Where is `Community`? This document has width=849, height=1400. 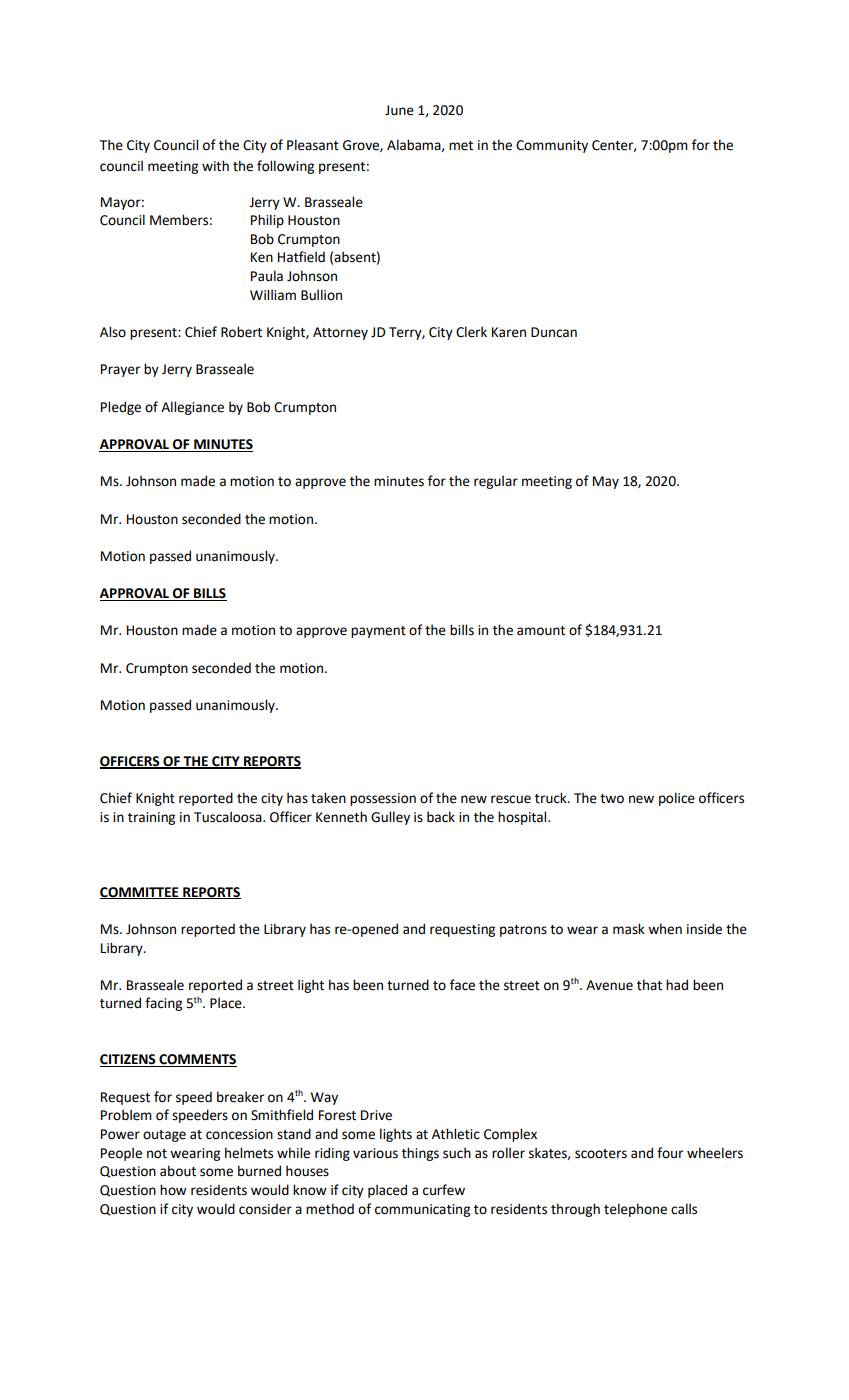
Community is located at coordinates (552, 146).
